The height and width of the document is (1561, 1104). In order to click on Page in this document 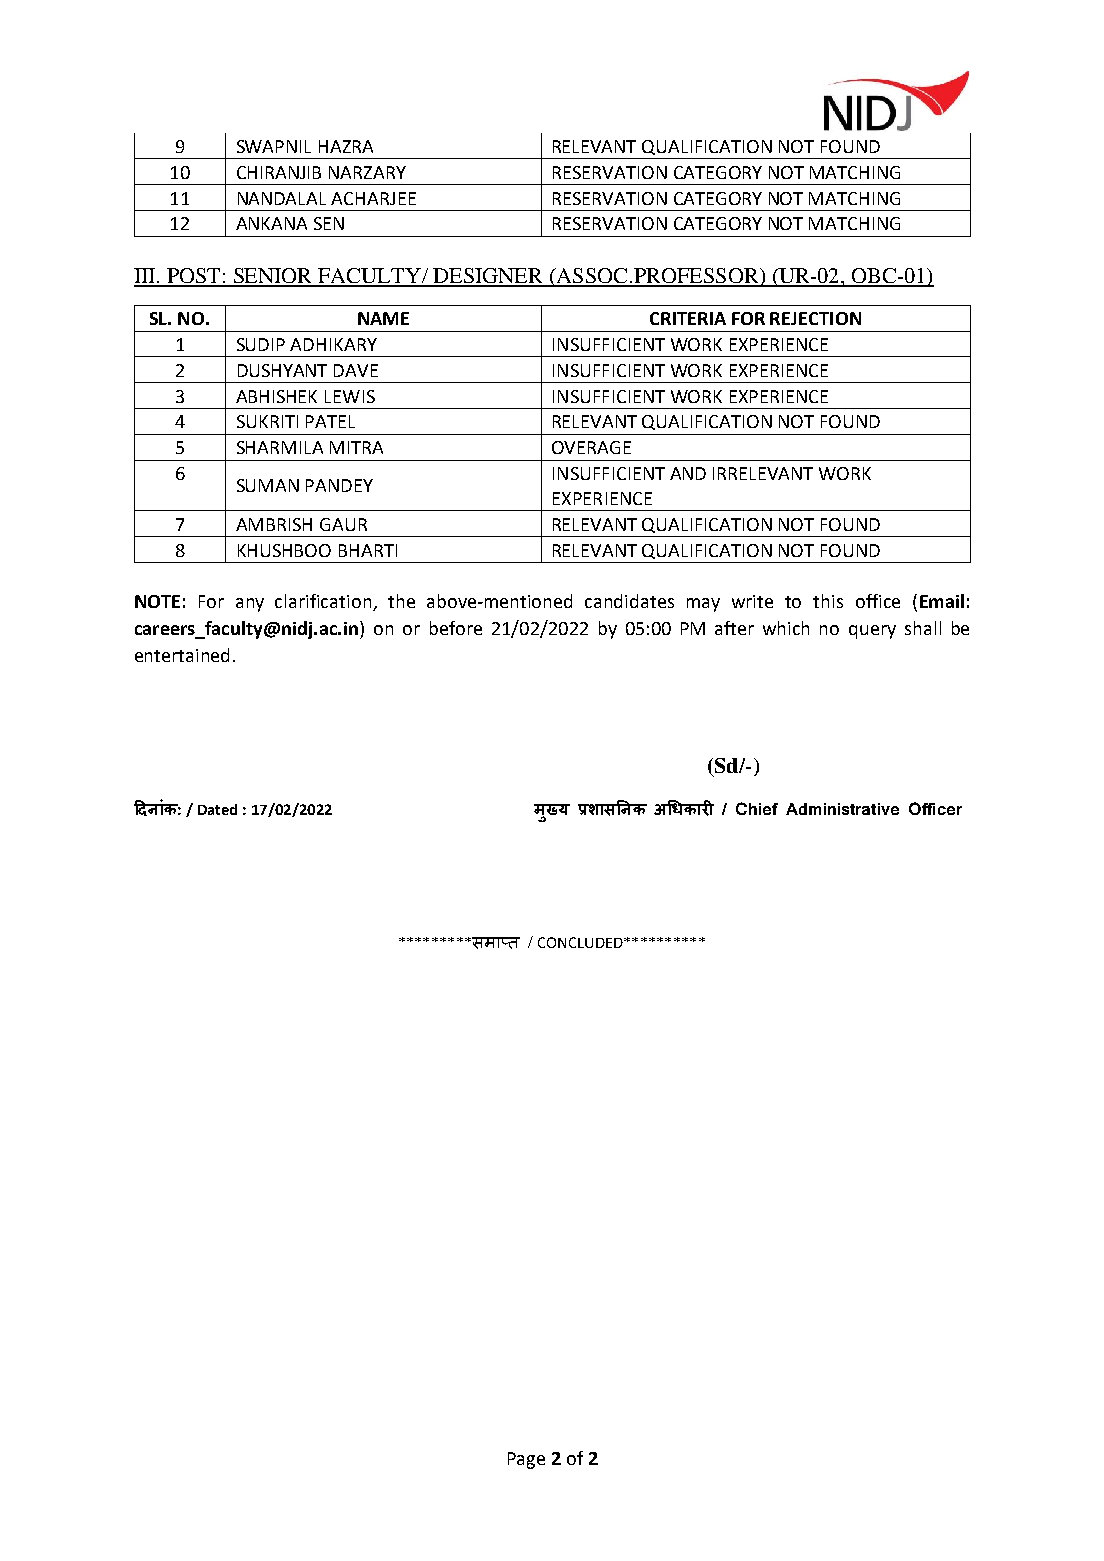, I will do `click(526, 1460)`.
